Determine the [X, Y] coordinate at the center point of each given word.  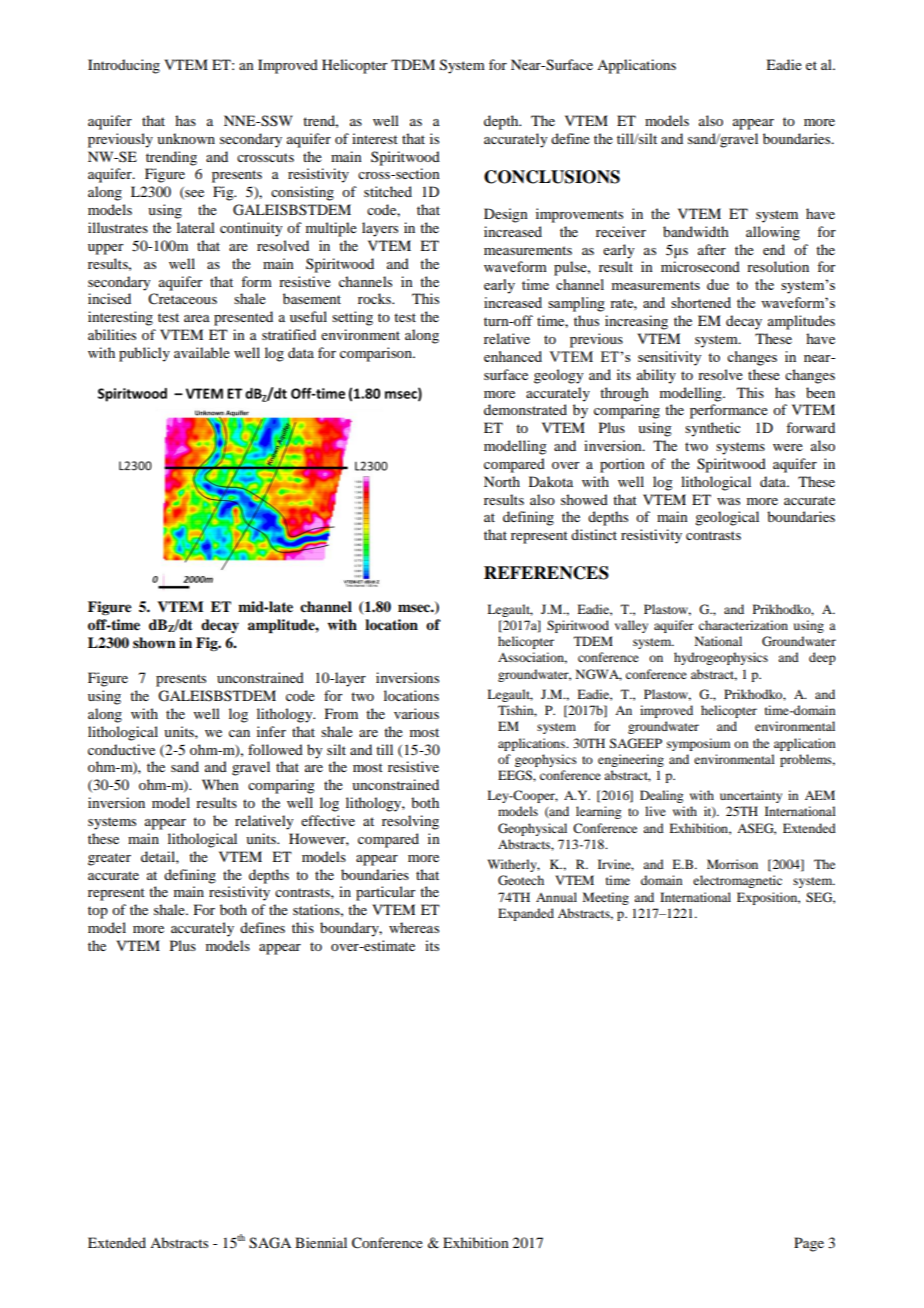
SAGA [270, 1243]
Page [809, 1244]
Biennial [321, 1242]
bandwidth [696, 231]
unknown [186, 138]
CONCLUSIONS [552, 177]
